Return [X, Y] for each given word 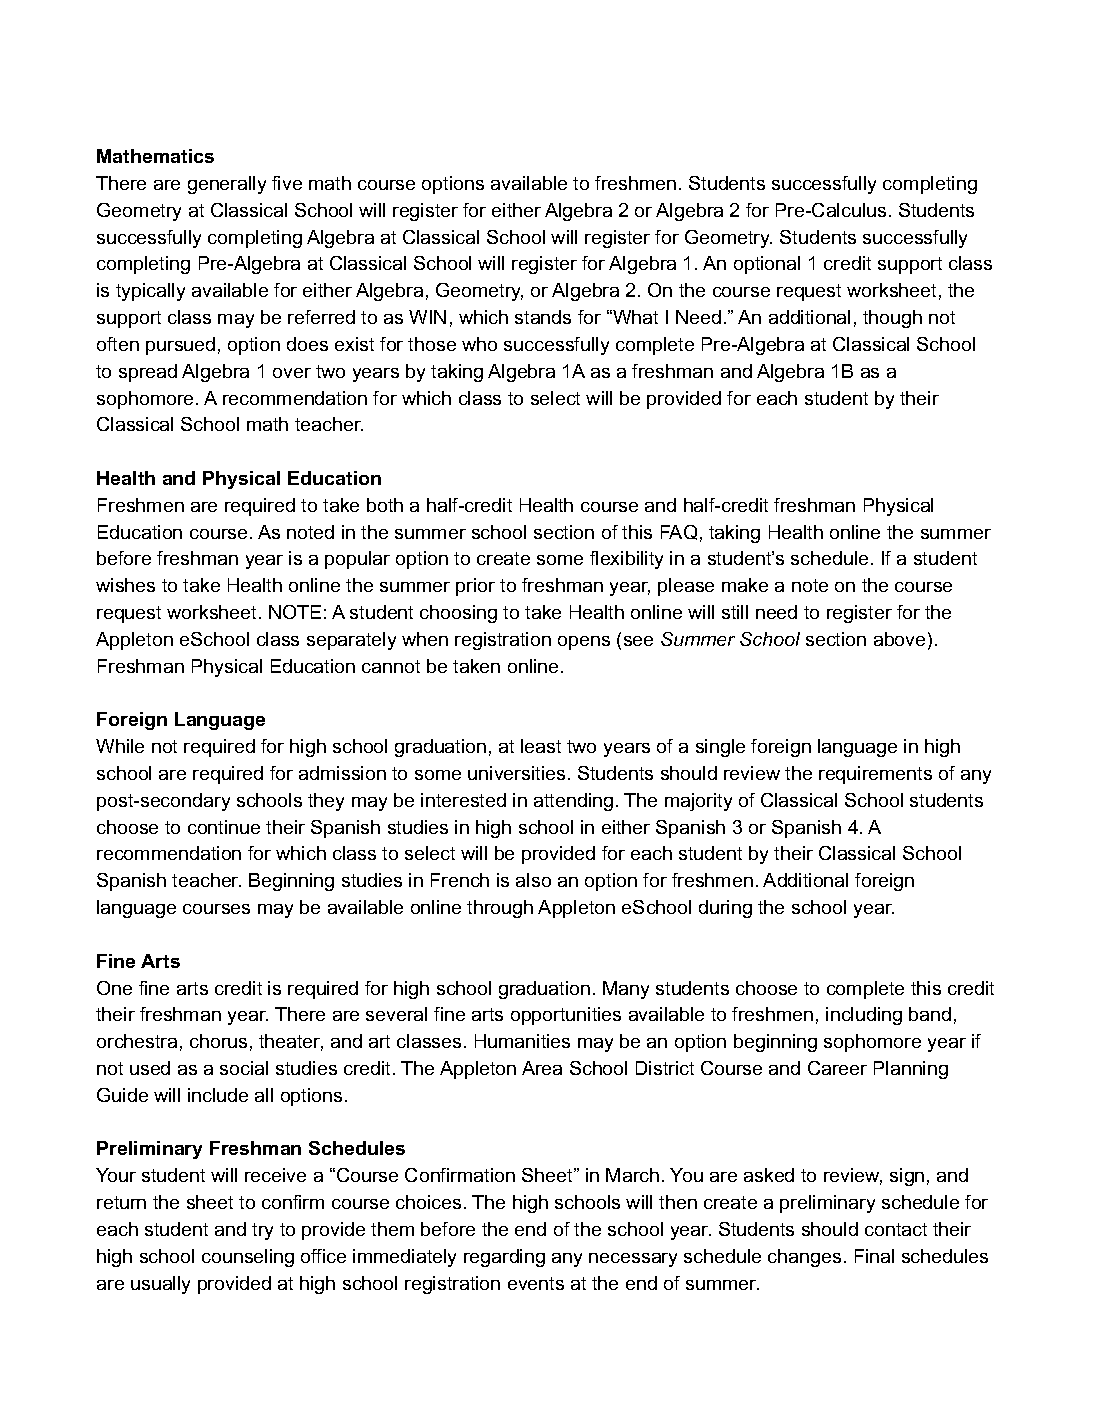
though [892, 319]
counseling [248, 1258]
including [864, 1016]
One [114, 988]
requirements [875, 775]
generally [227, 185]
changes [804, 1258]
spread [148, 373]
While [120, 746]
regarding [504, 1258]
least [541, 746]
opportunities [566, 1016]
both [385, 505]
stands [543, 317]
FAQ [679, 532]
